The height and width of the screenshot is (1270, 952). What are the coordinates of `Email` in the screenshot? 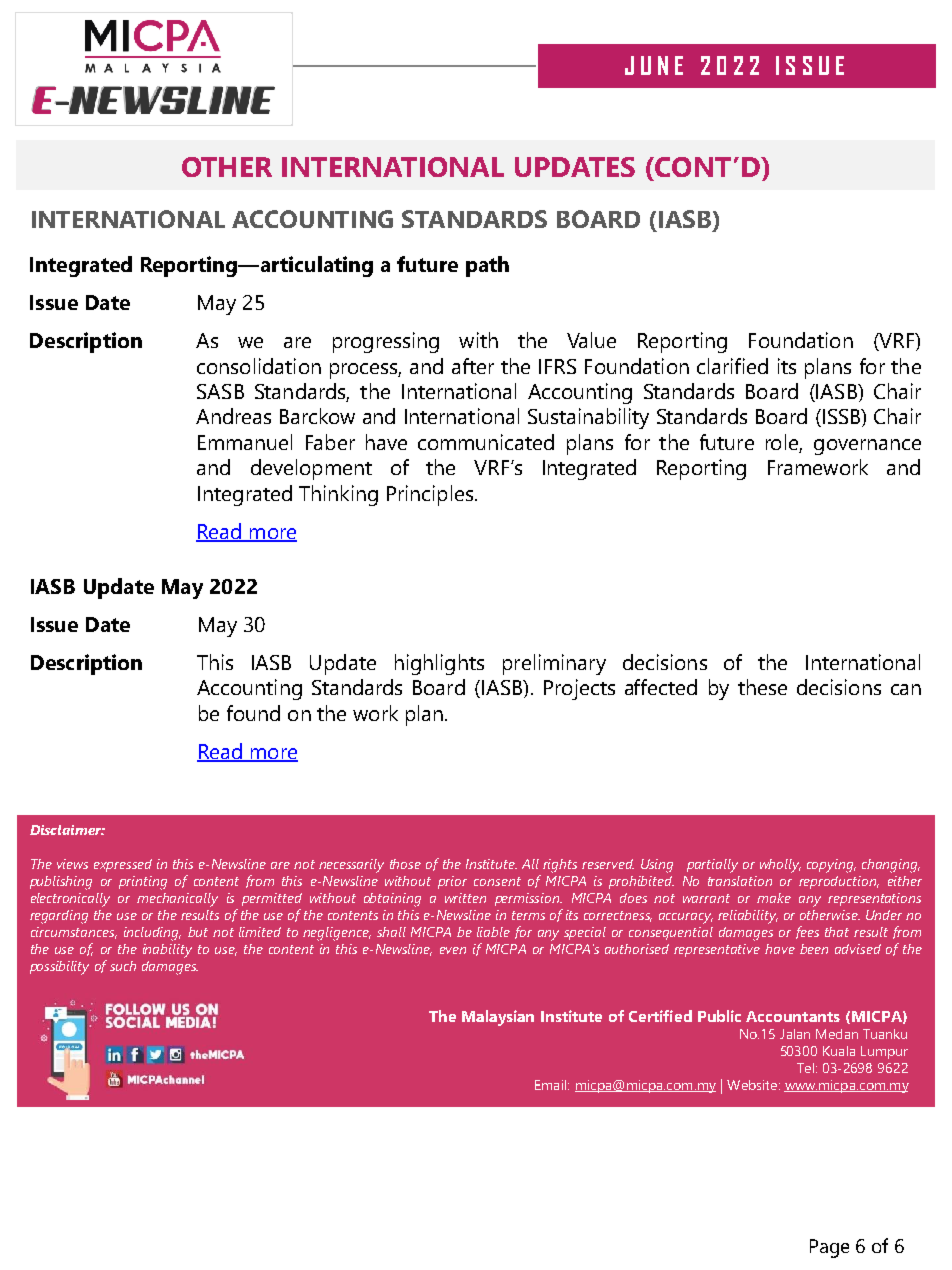 It's located at (552, 1085).
